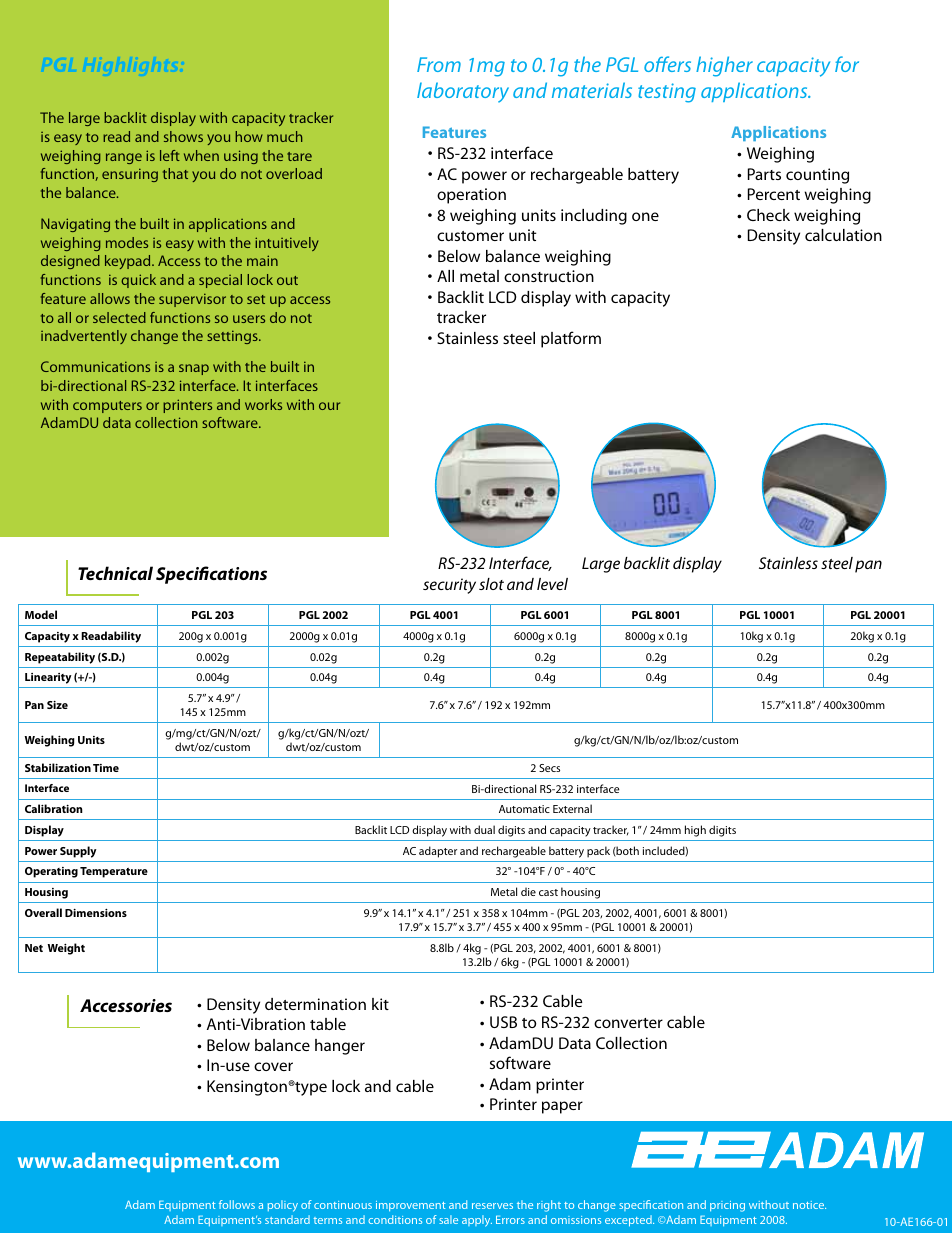  Describe the element at coordinates (183, 136) in the screenshot. I see `shows` at that location.
